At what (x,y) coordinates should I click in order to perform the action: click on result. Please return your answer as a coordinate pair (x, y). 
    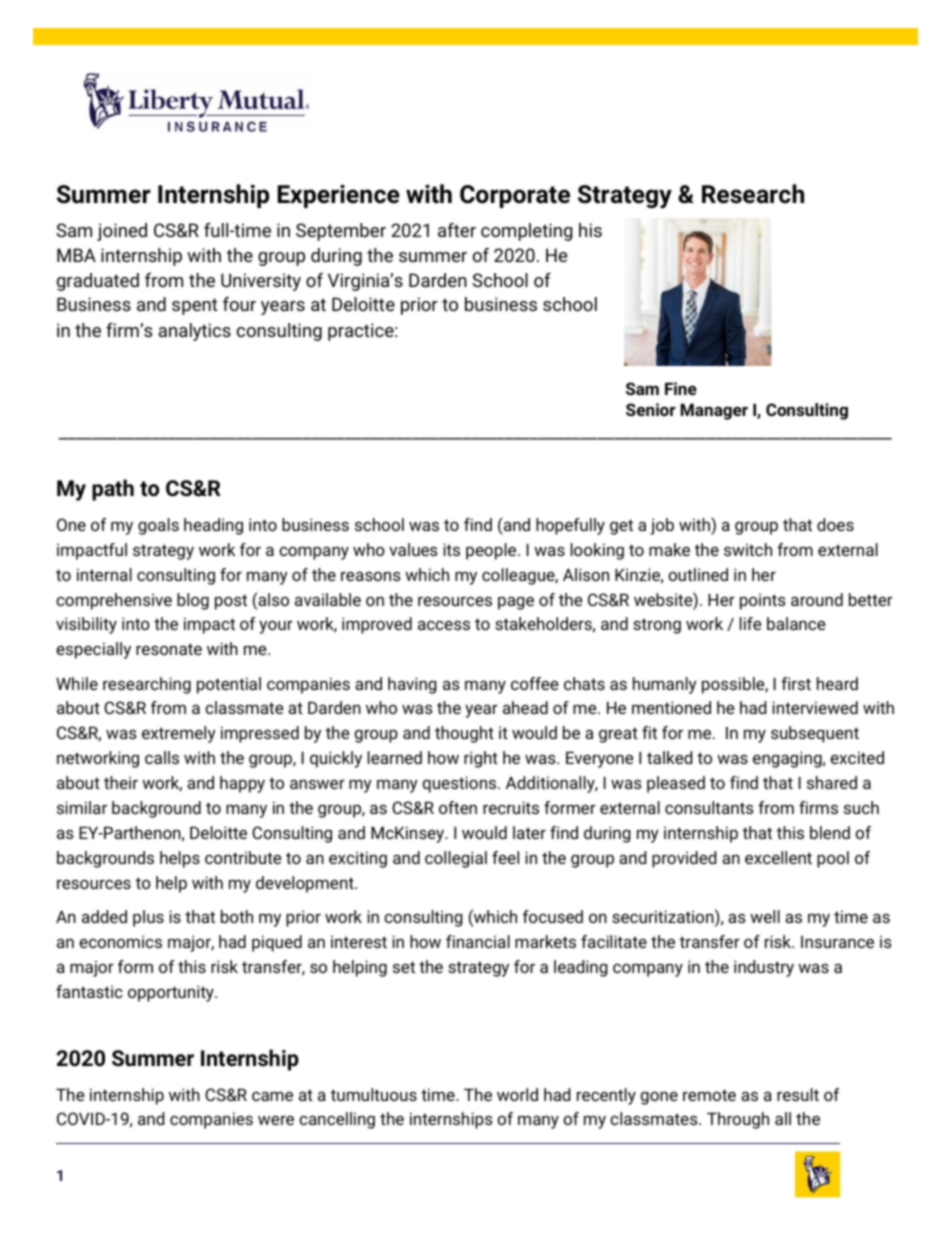
    Looking at the image, I should click on (798, 1094).
